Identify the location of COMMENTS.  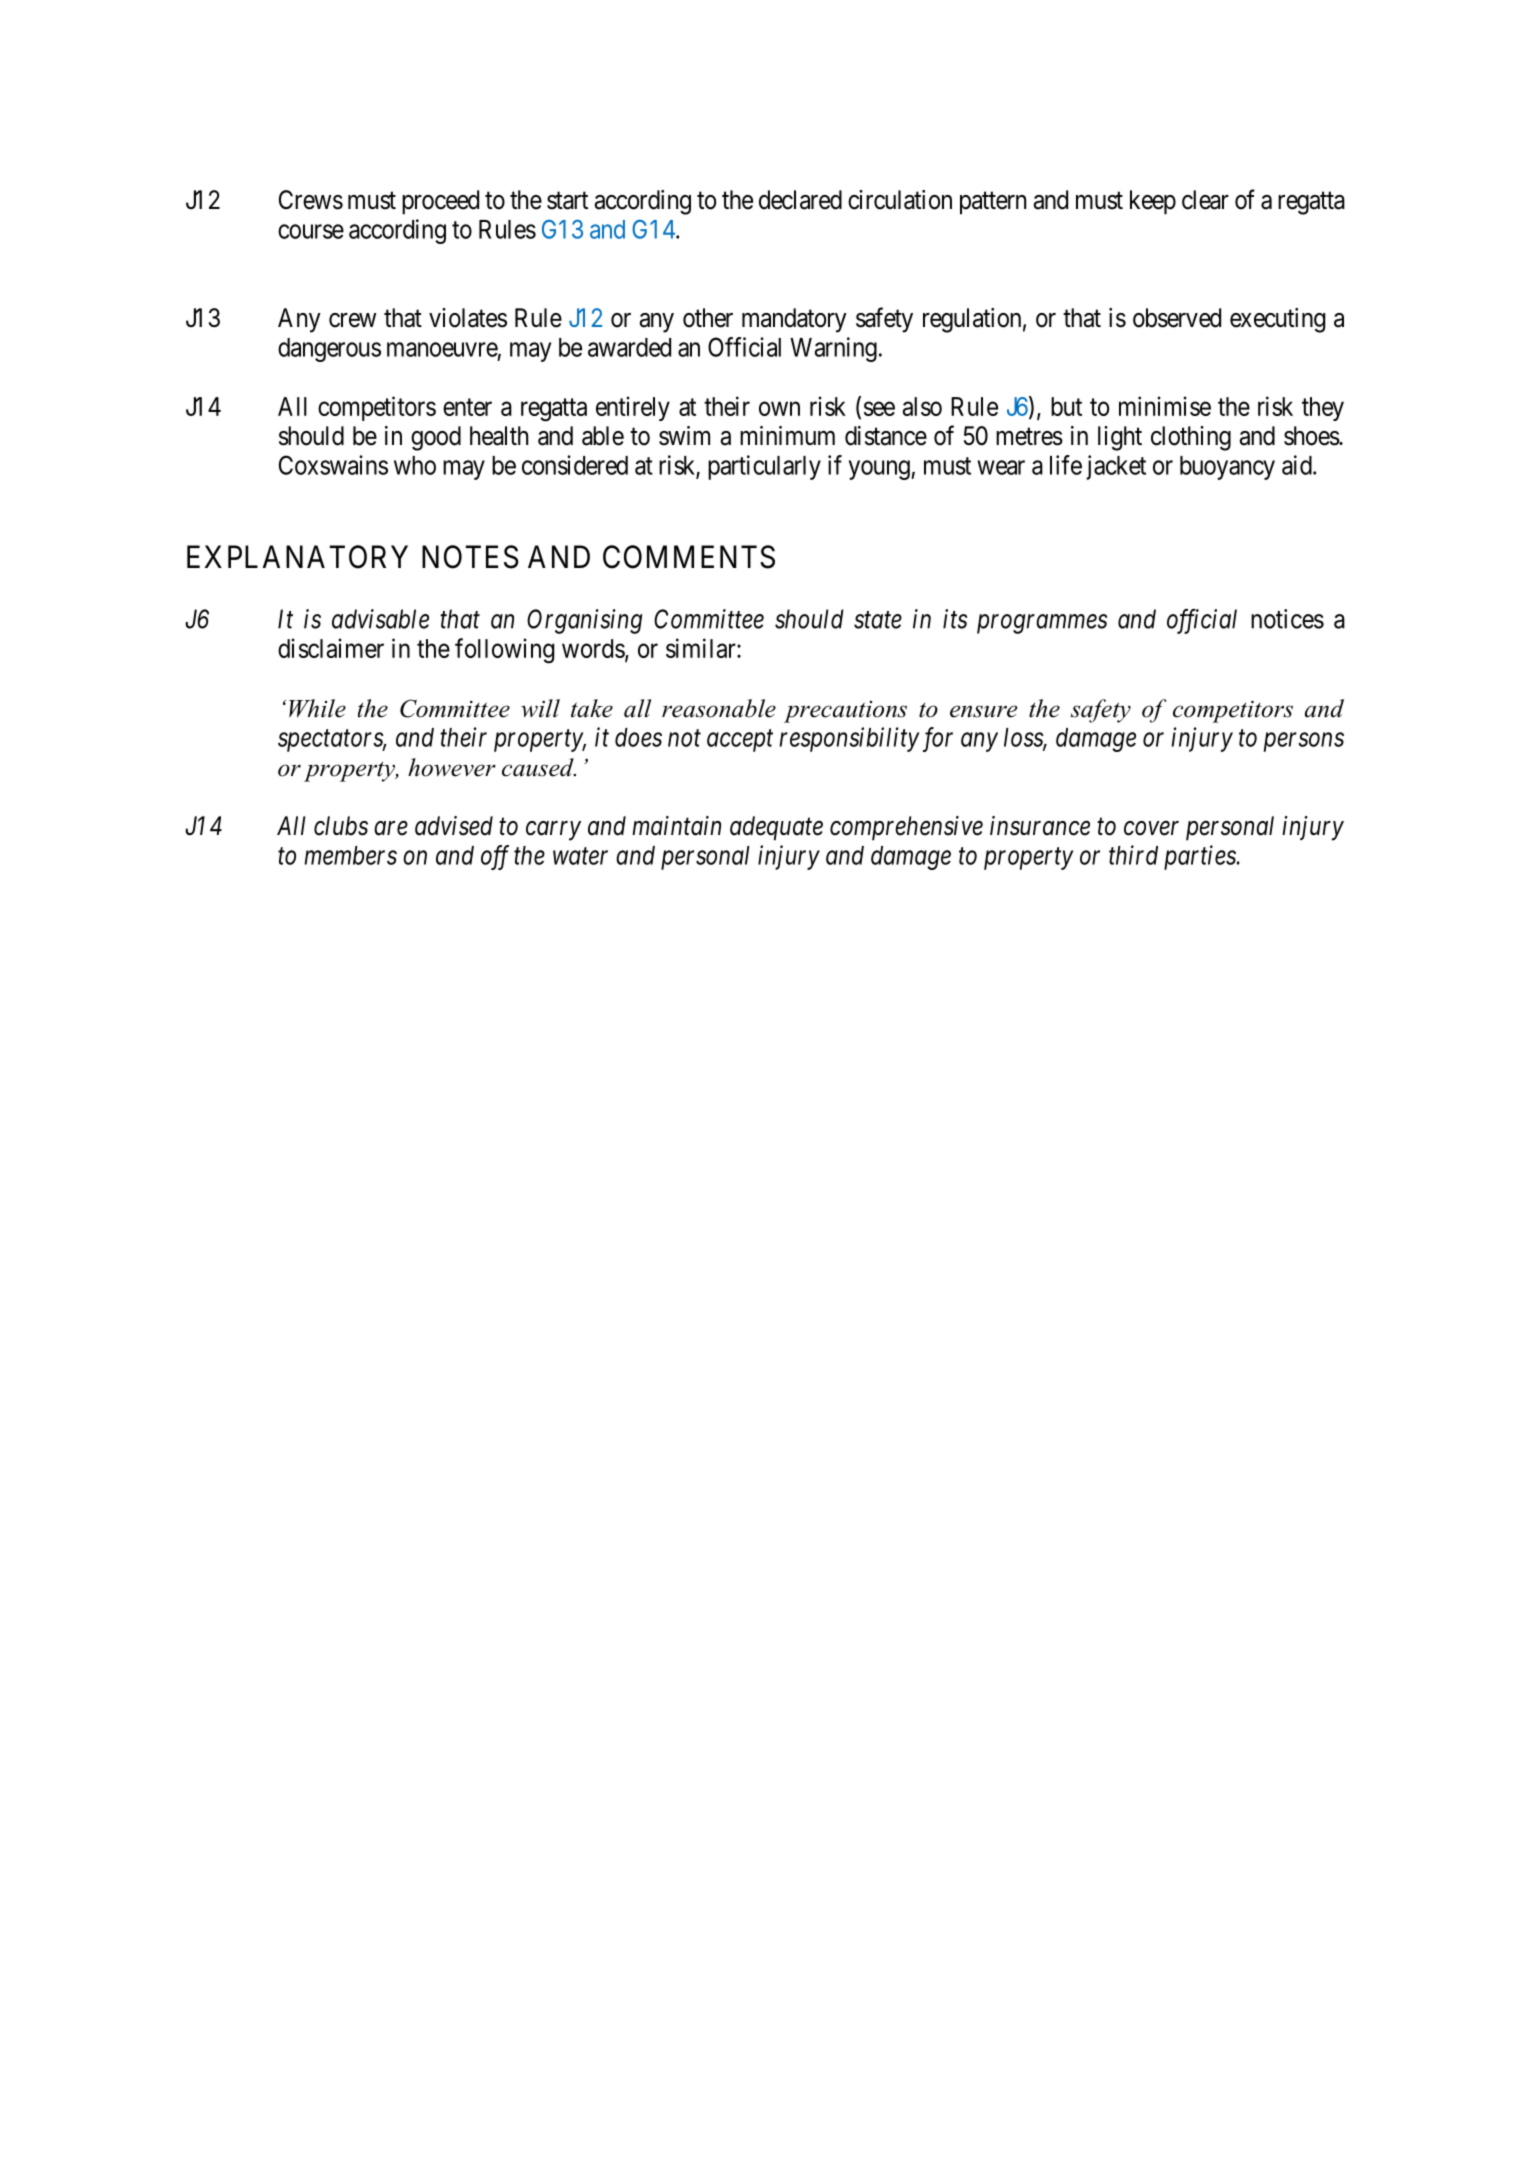
(689, 557).
